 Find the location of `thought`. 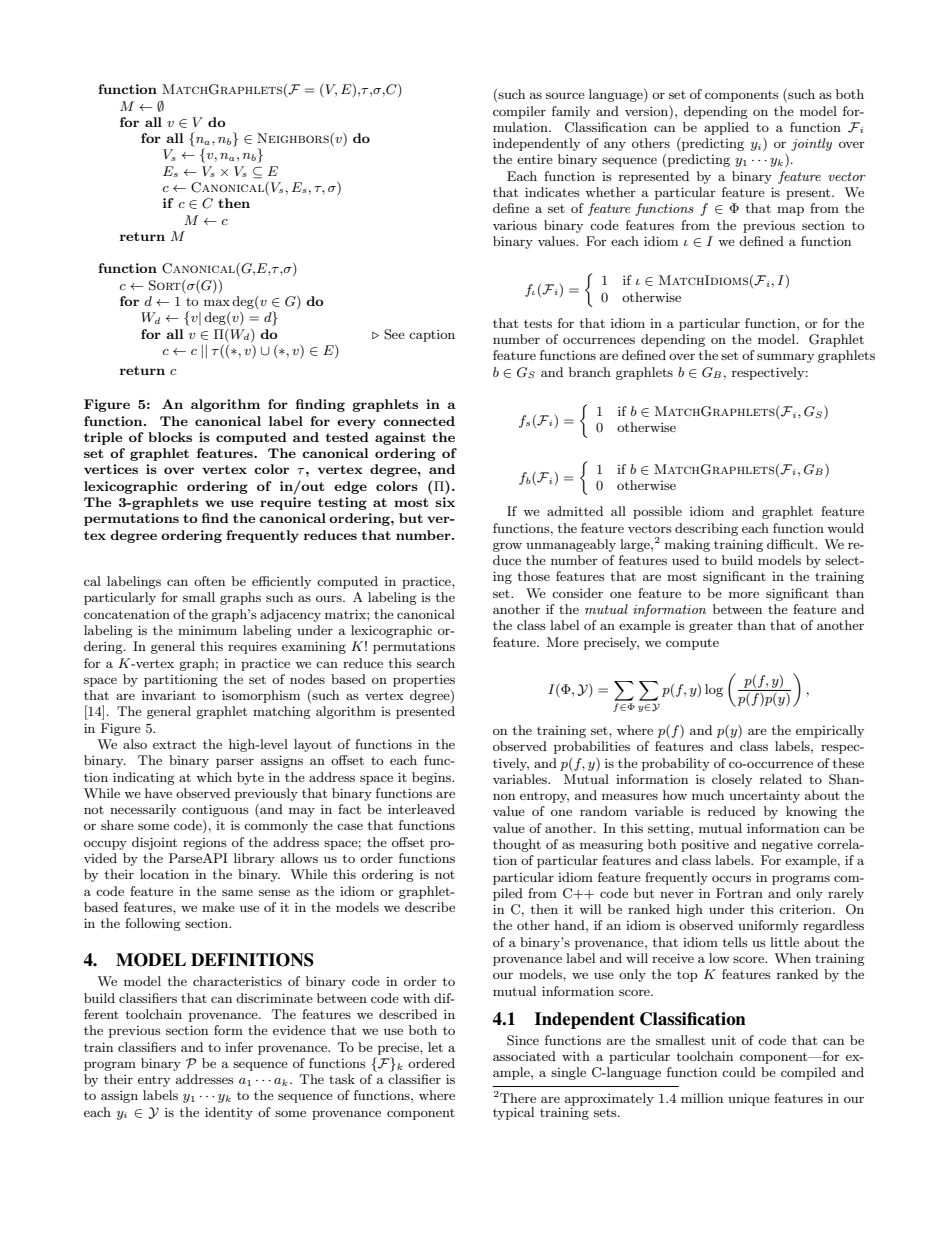

thought is located at coordinates (517, 845).
